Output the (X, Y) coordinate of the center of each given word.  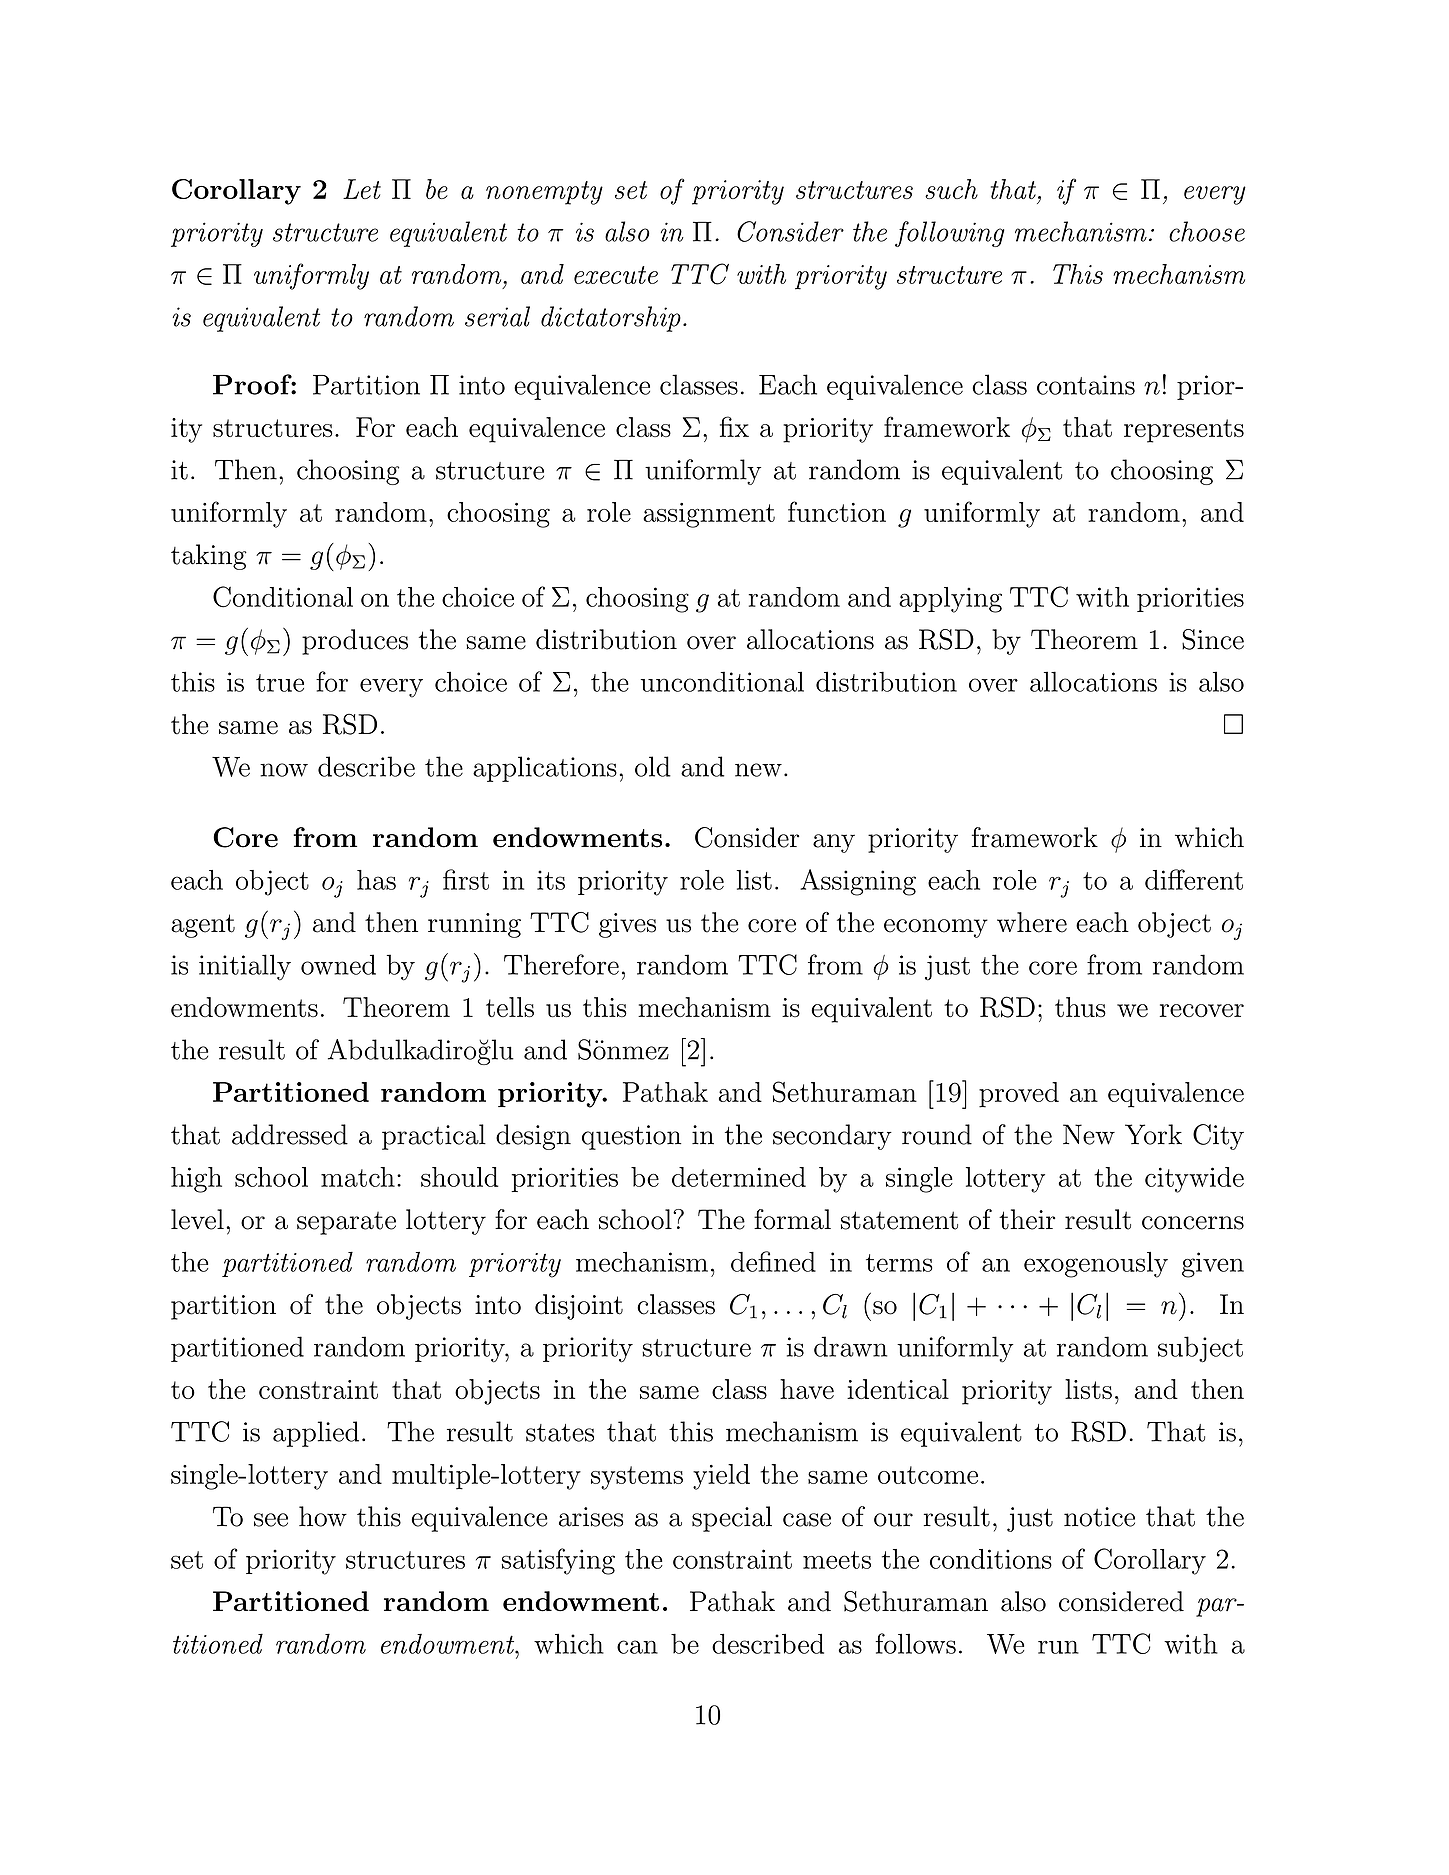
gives (627, 925)
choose (1207, 231)
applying (950, 600)
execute (616, 275)
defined (773, 1261)
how (323, 1516)
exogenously (1096, 1265)
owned (338, 964)
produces (355, 642)
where (1032, 922)
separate (346, 1223)
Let (362, 189)
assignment (709, 515)
